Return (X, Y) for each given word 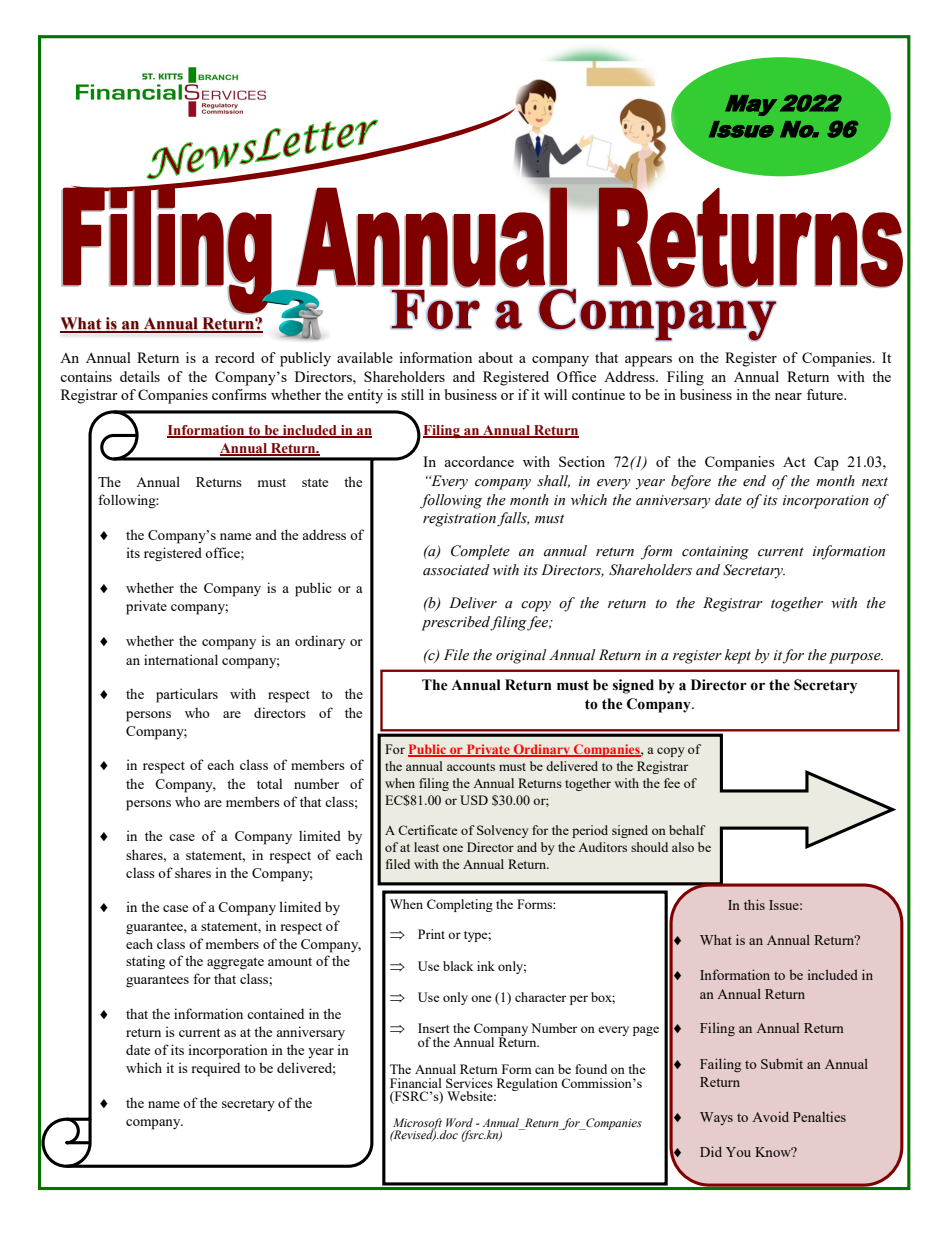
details (140, 376)
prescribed (456, 623)
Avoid (770, 1116)
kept (738, 656)
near (788, 396)
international (181, 659)
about (495, 357)
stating (145, 962)
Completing (460, 905)
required (216, 1069)
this (754, 904)
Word (459, 1122)
